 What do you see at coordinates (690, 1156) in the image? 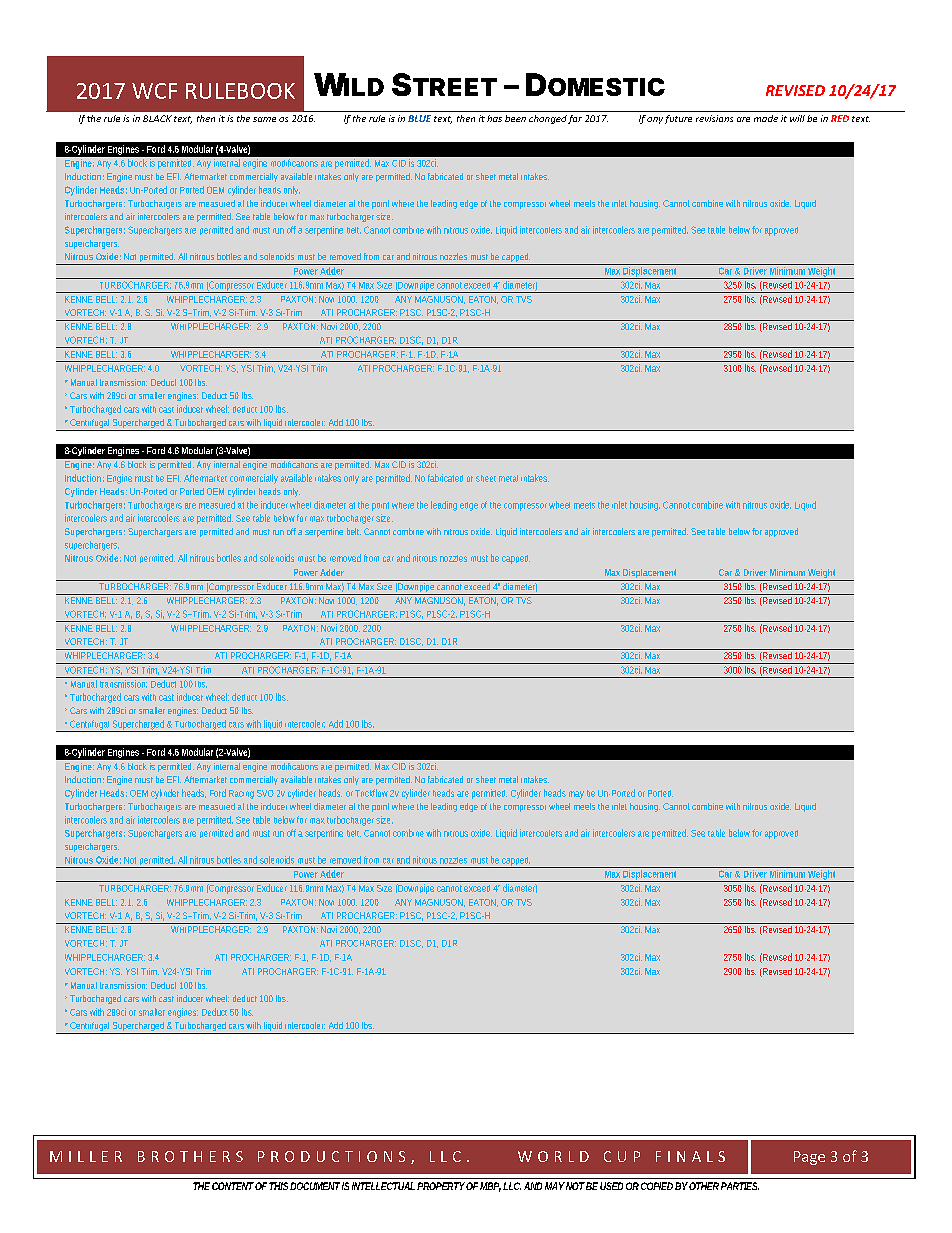
I see `FINALS` at bounding box center [690, 1156].
